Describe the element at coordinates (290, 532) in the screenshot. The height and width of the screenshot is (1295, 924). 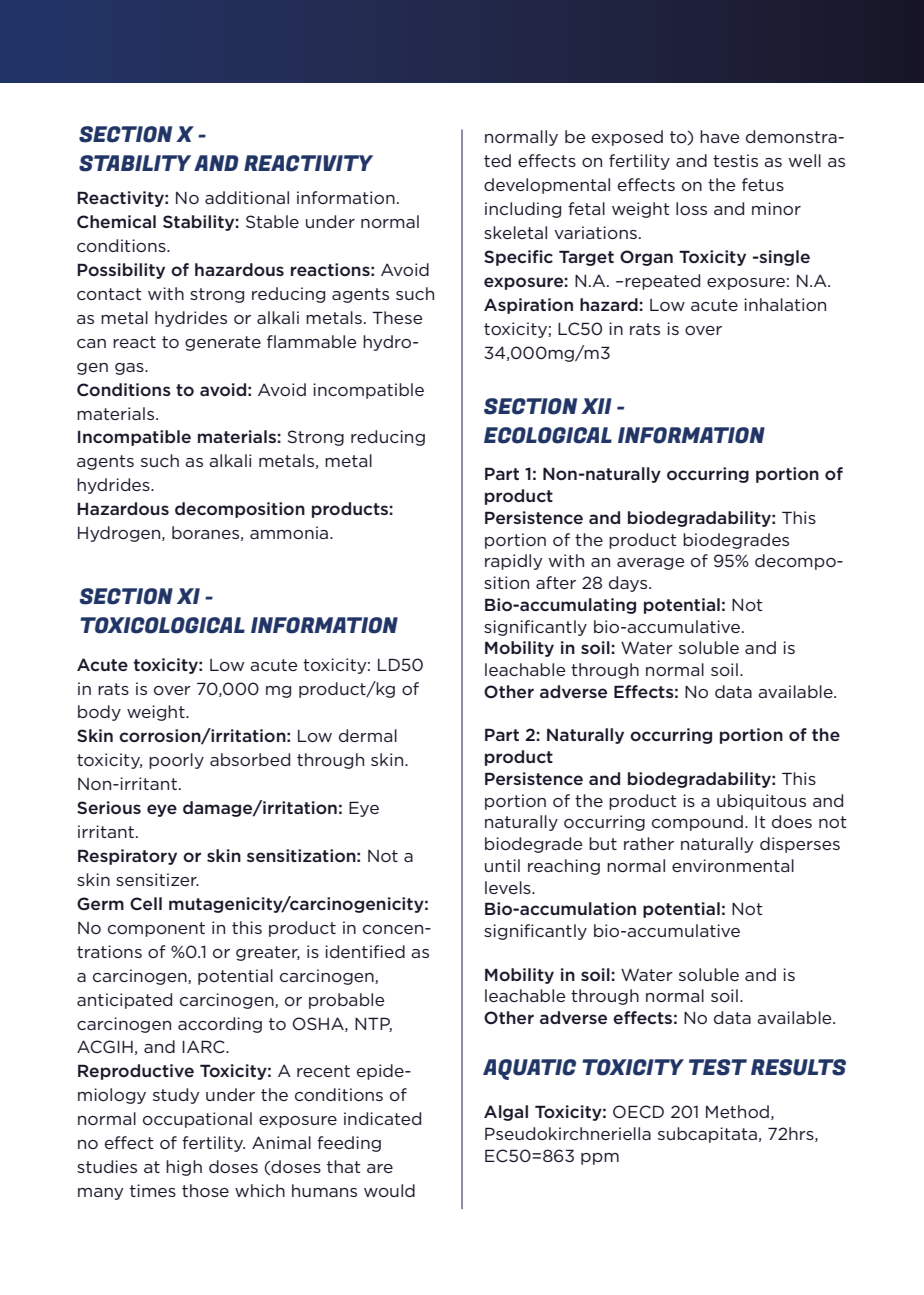
I see `ammonia` at that location.
